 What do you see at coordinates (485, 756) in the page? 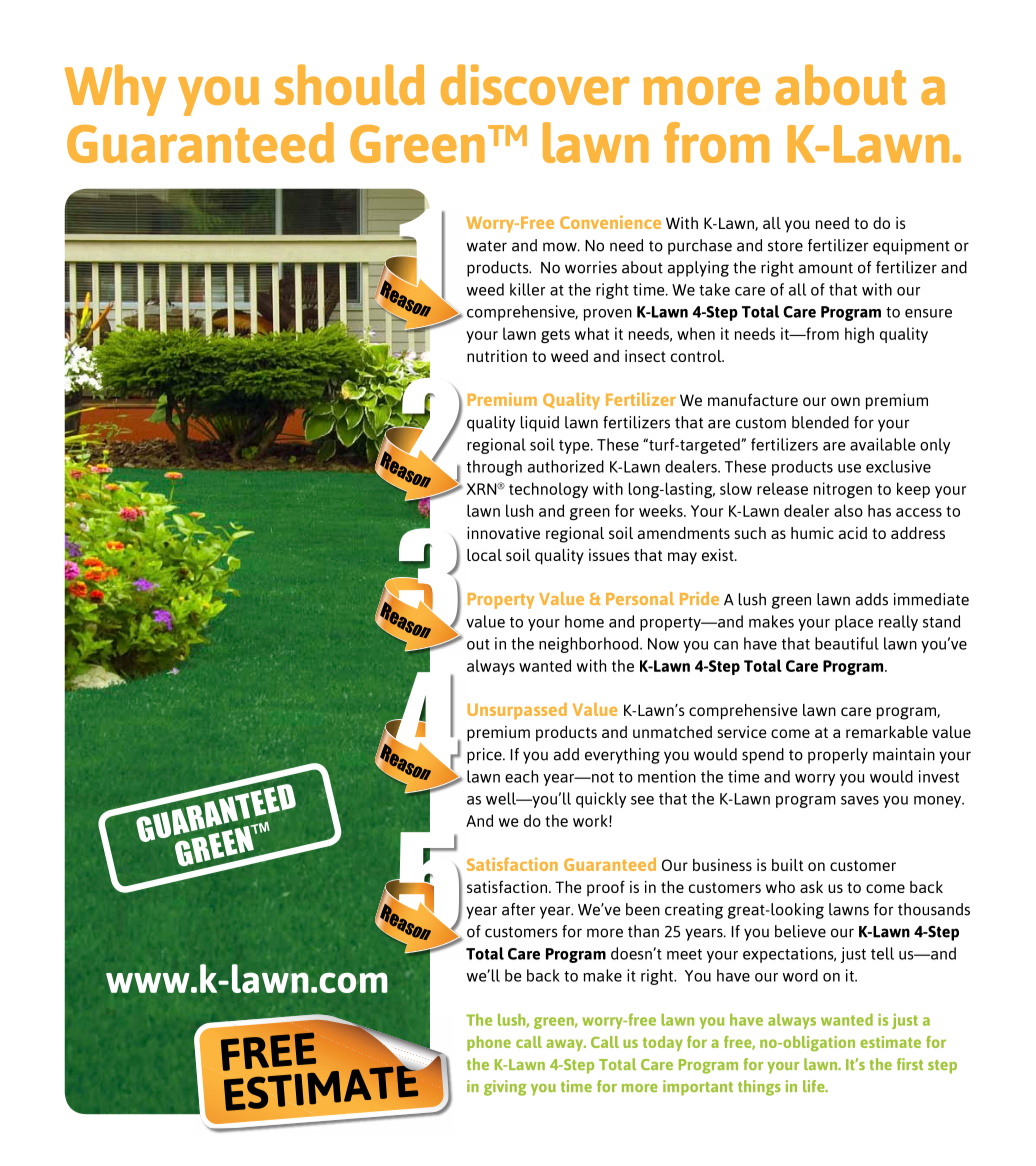
I see `price` at bounding box center [485, 756].
